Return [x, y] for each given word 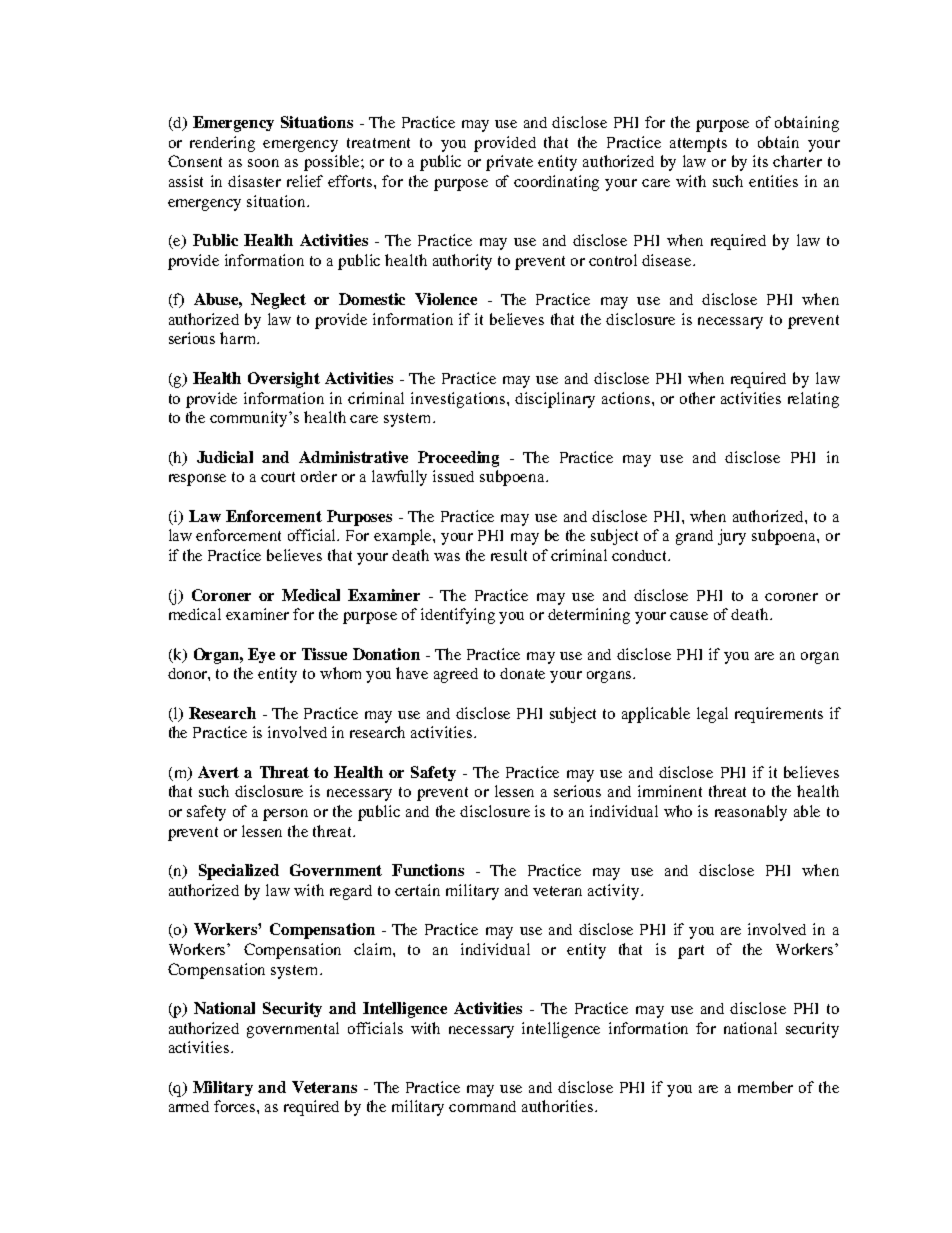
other [697, 398]
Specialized [239, 872]
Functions [428, 870]
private [509, 163]
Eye [261, 655]
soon [263, 163]
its [760, 161]
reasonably [751, 813]
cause [689, 616]
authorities [559, 1106]
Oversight [284, 380]
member [765, 1087]
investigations [459, 400]
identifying [458, 616]
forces [236, 1106]
